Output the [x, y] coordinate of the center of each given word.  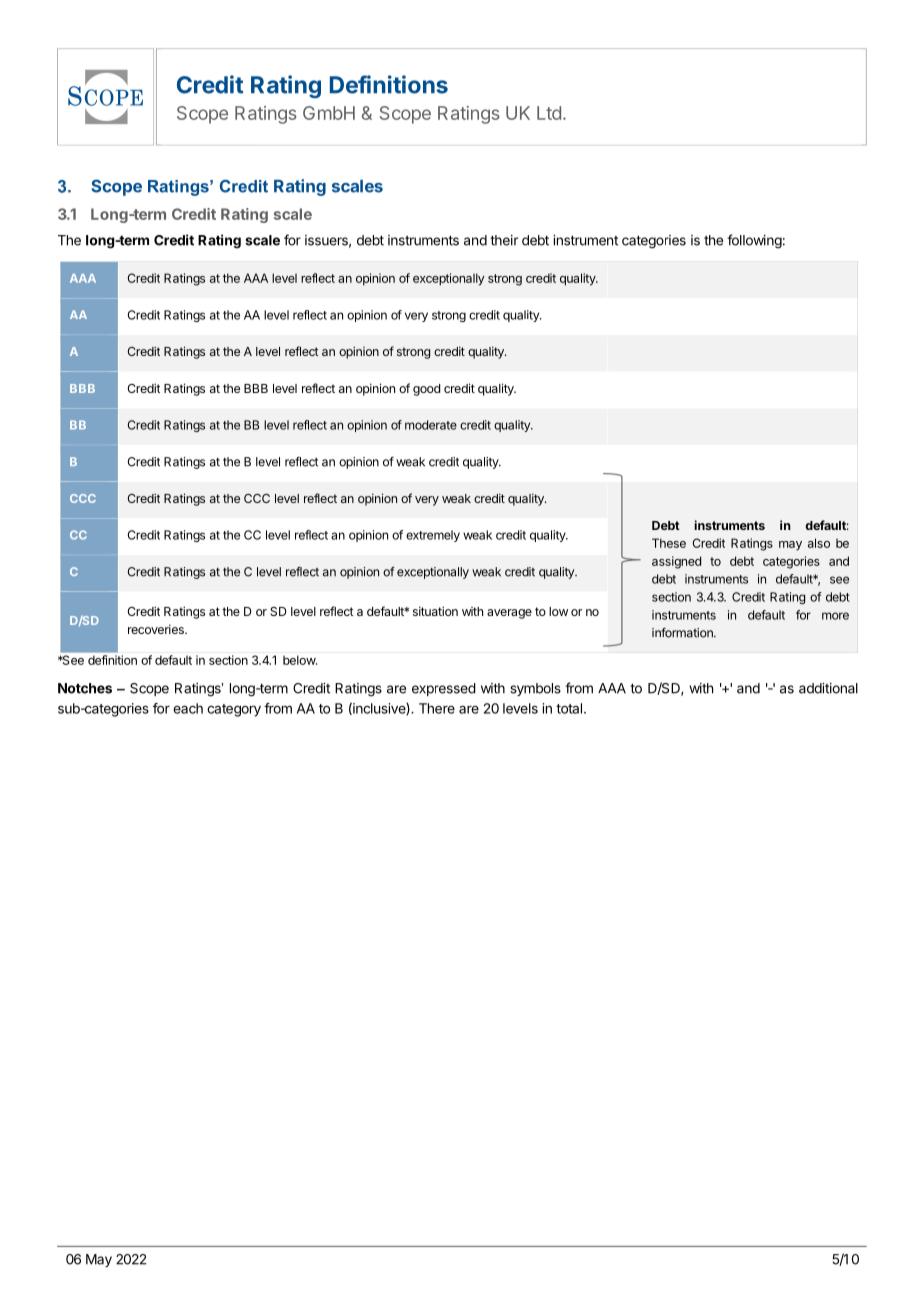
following [754, 241]
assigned [676, 562]
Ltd [549, 113]
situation [435, 611]
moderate [431, 425]
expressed [444, 689]
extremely [433, 536]
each [188, 708]
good [426, 390]
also [819, 543]
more [835, 616]
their [504, 240]
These [669, 543]
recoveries [157, 629]
